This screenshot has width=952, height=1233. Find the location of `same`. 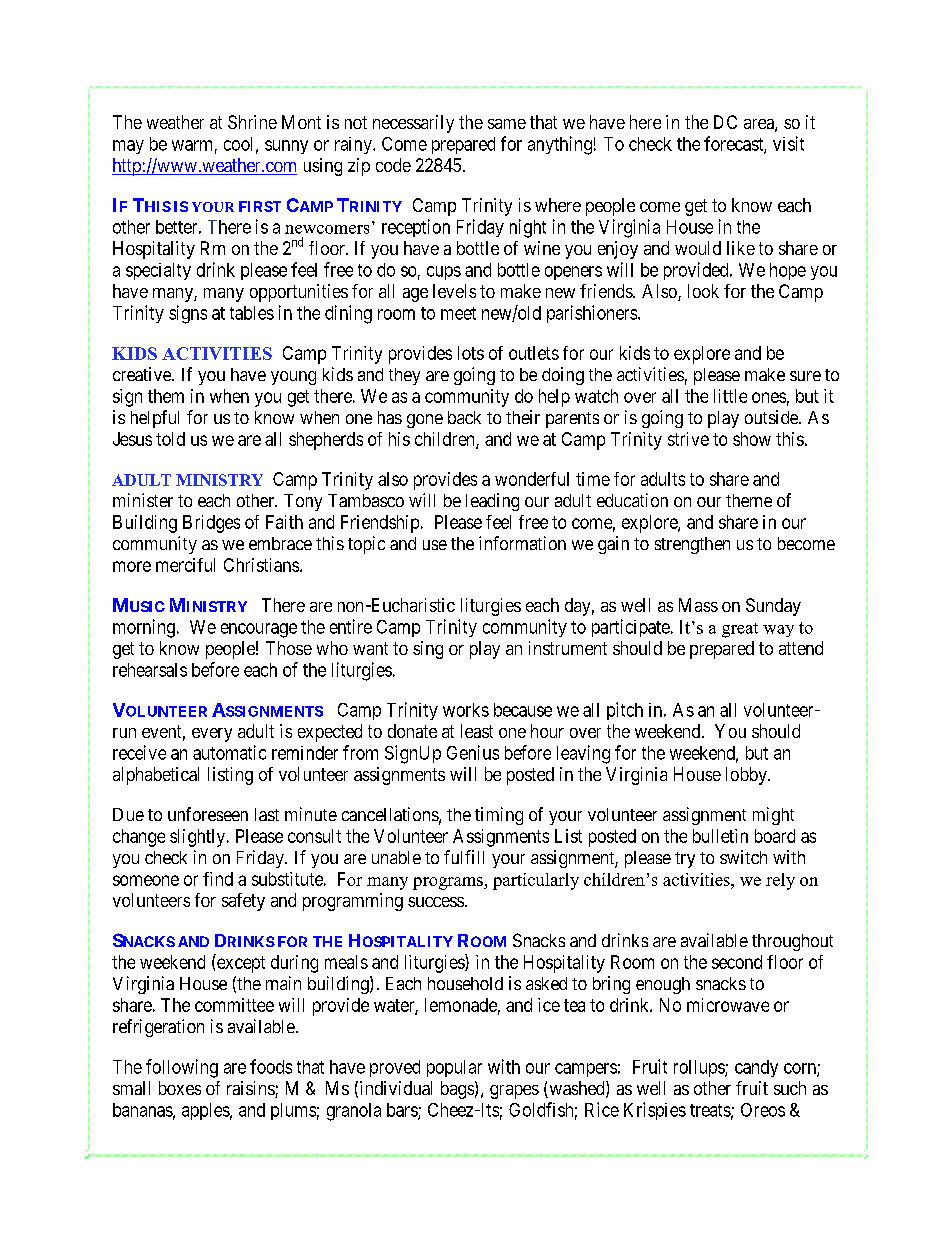

same is located at coordinates (507, 124).
